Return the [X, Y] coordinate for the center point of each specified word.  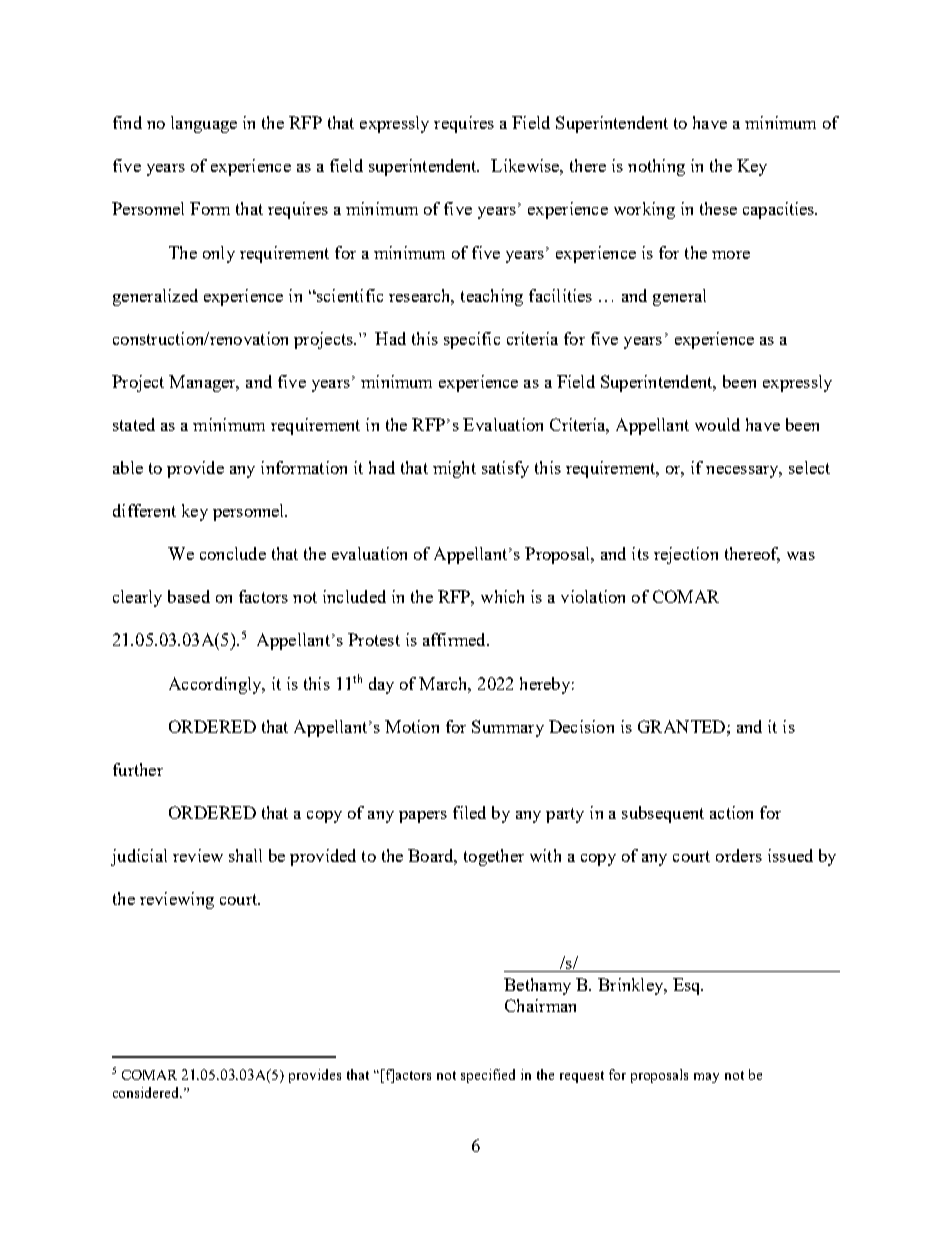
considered [147, 1092]
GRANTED [683, 726]
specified [488, 1076]
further [138, 769]
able [128, 467]
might [454, 469]
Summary [508, 728]
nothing [656, 167]
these [718, 208]
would [717, 424]
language [204, 124]
